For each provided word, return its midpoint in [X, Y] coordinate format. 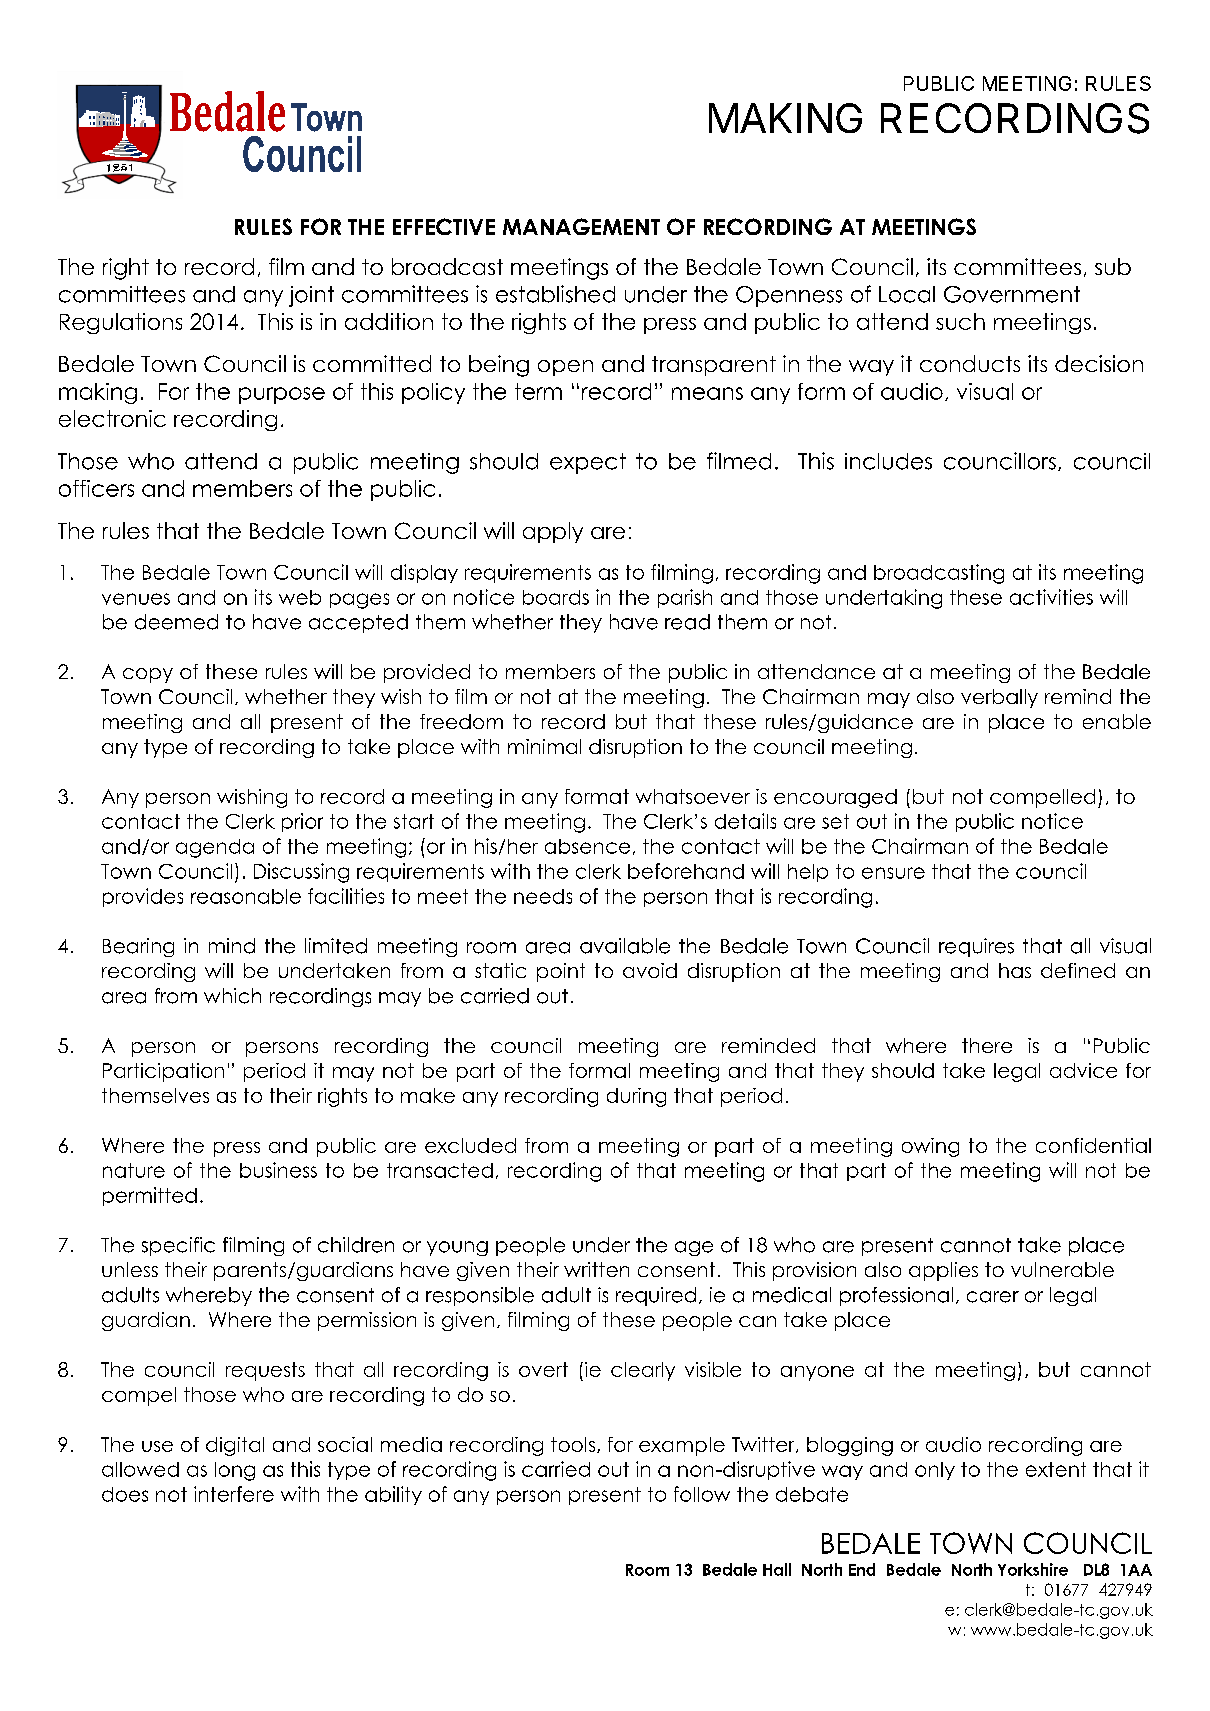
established [555, 294]
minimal [544, 746]
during [636, 1097]
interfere [234, 1494]
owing [930, 1147]
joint [311, 296]
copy [148, 675]
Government [1012, 294]
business [278, 1170]
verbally [999, 698]
